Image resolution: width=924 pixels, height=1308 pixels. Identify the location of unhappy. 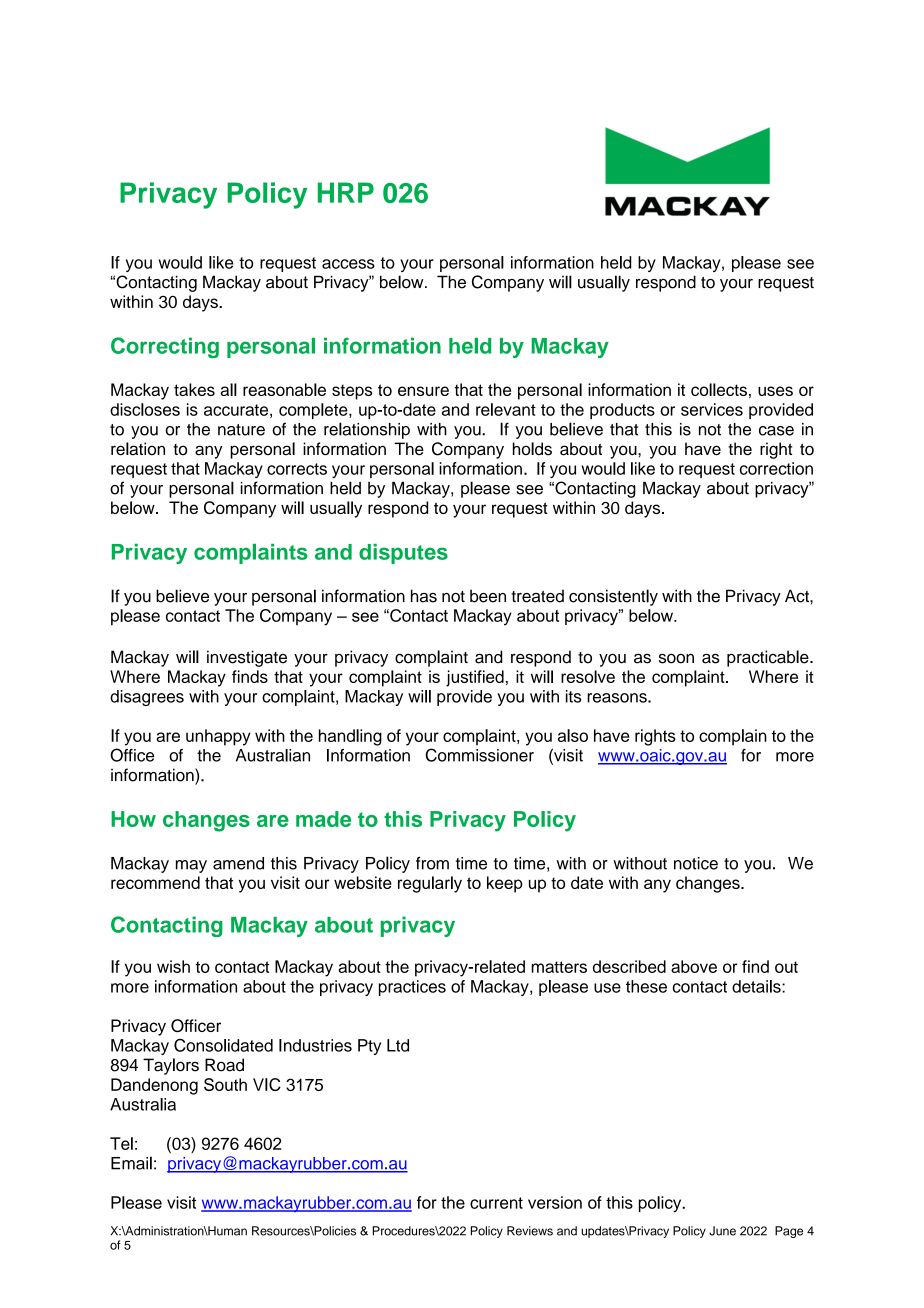
(218, 737).
